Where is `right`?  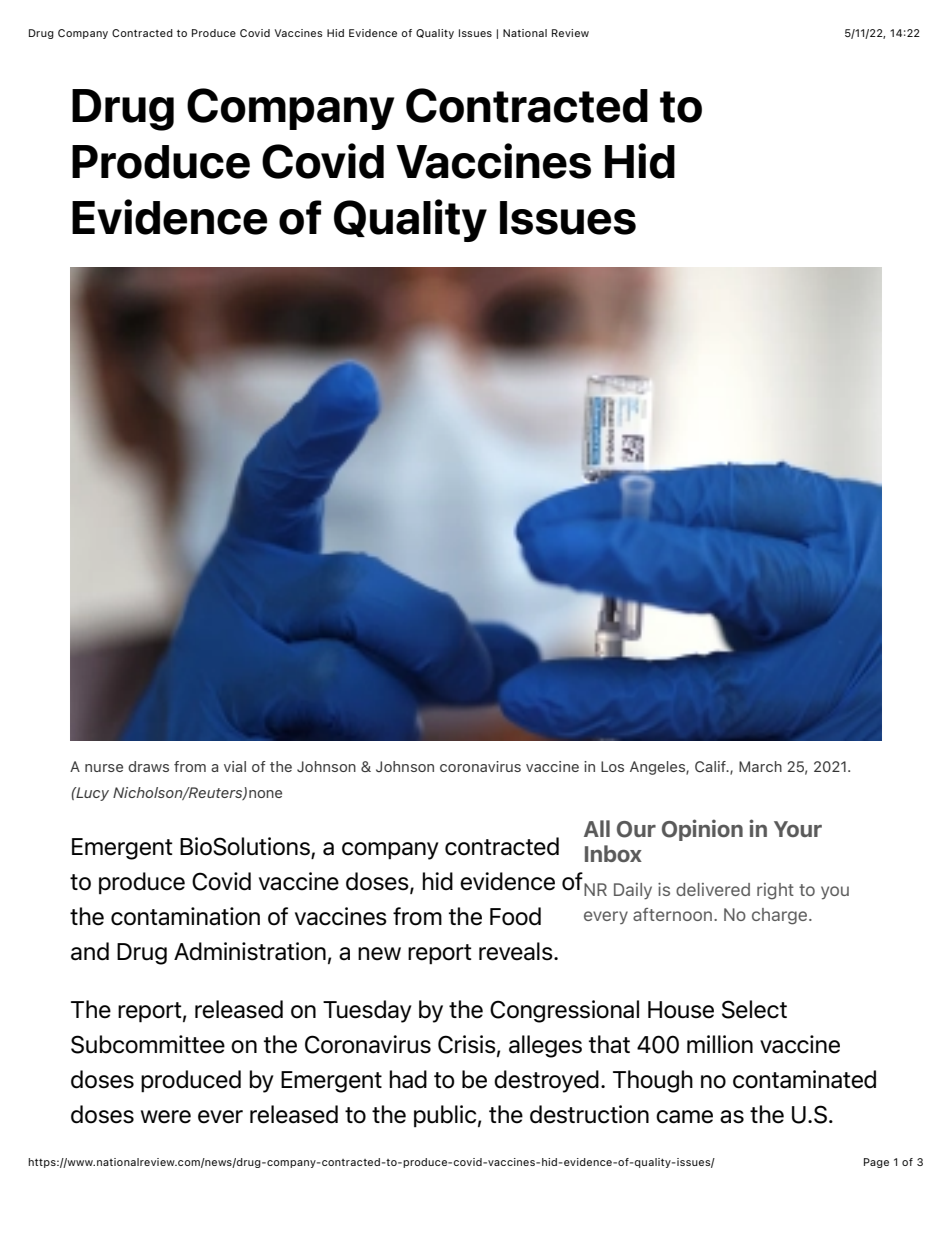 right is located at coordinates (775, 891).
